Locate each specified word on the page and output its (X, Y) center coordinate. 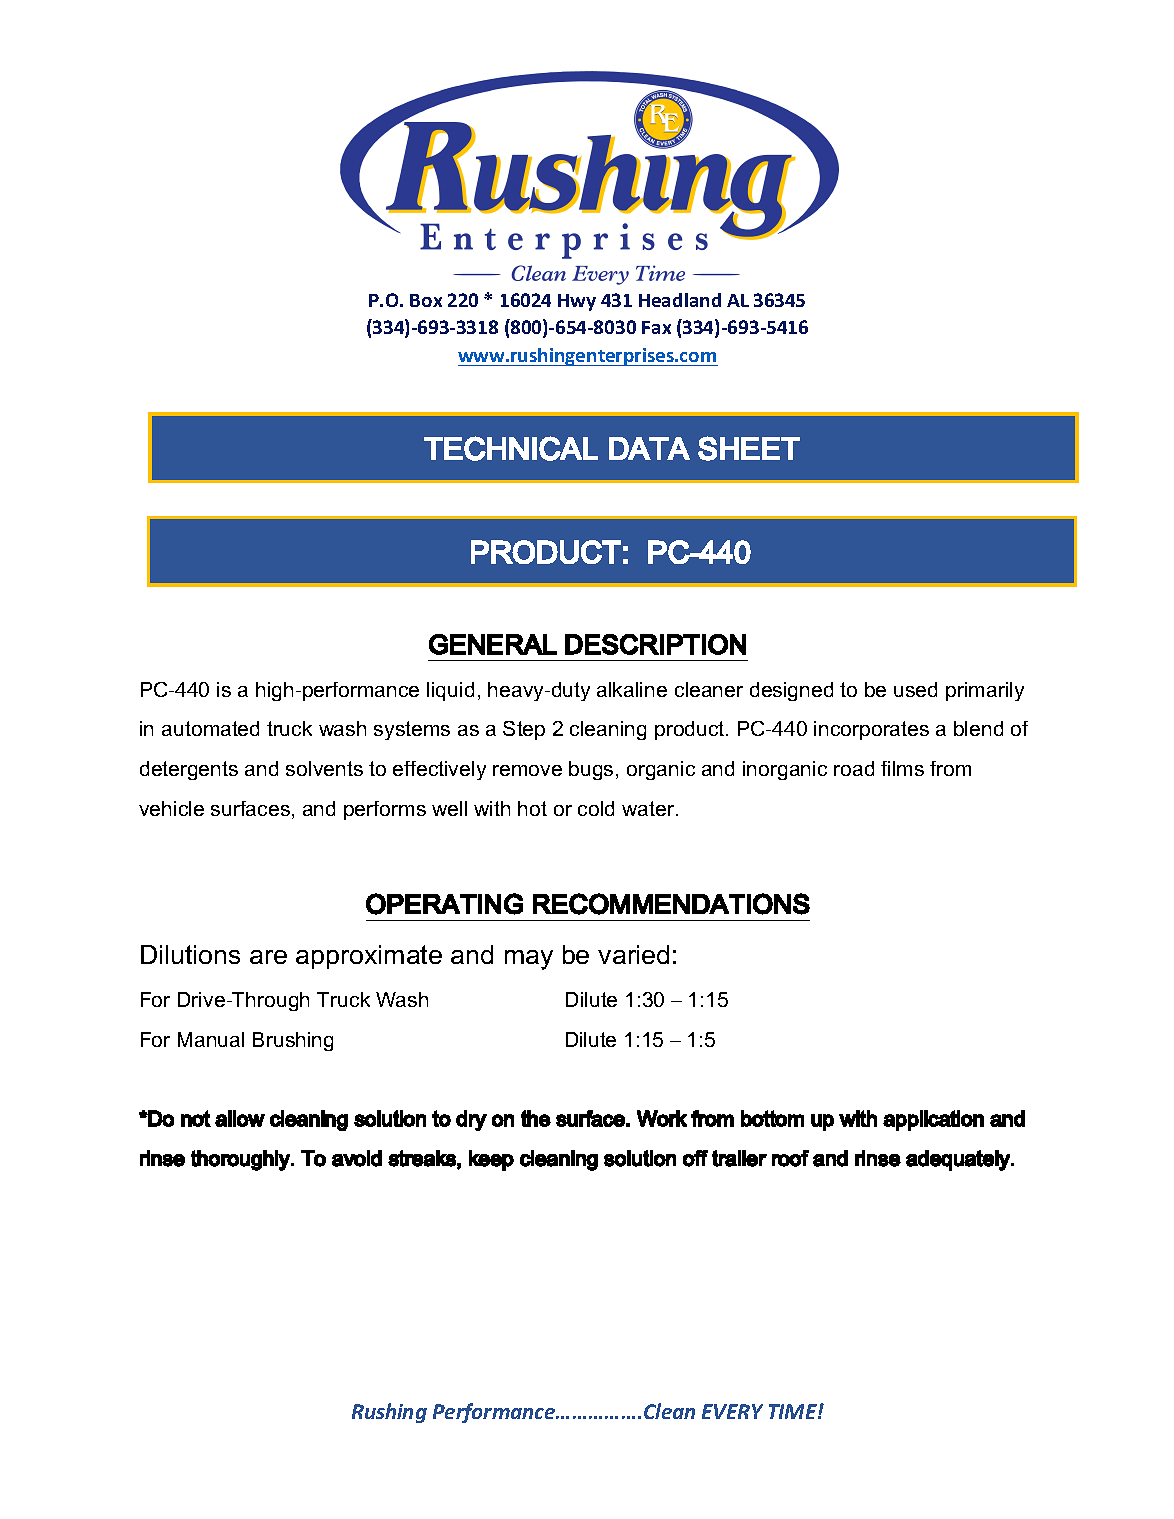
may (529, 960)
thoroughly (241, 1160)
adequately (959, 1160)
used (915, 689)
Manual (211, 1039)
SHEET (749, 448)
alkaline (632, 689)
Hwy (577, 302)
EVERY (732, 1411)
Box (426, 300)
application (933, 1120)
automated (210, 728)
